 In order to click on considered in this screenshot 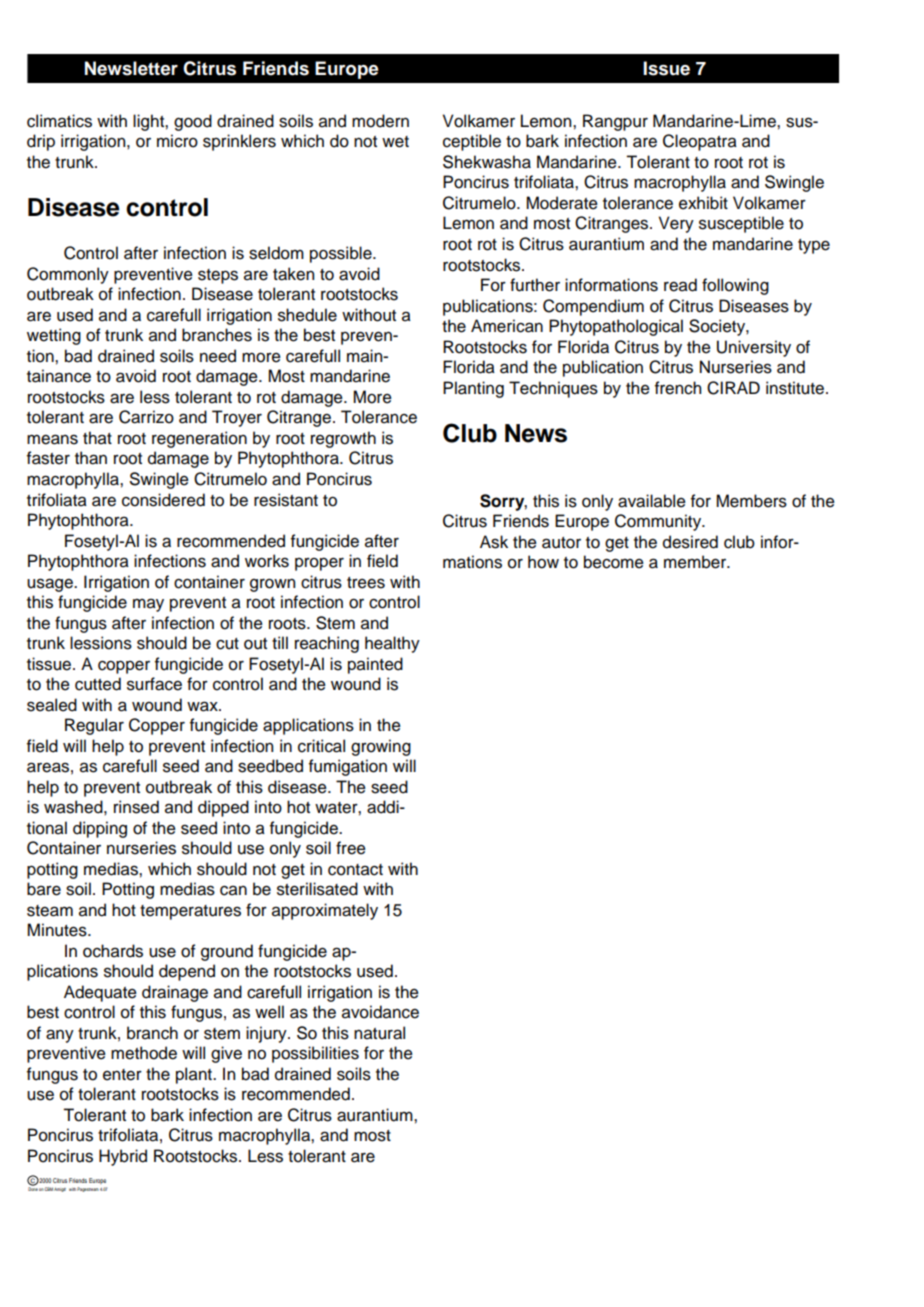, I will do `click(163, 500)`.
